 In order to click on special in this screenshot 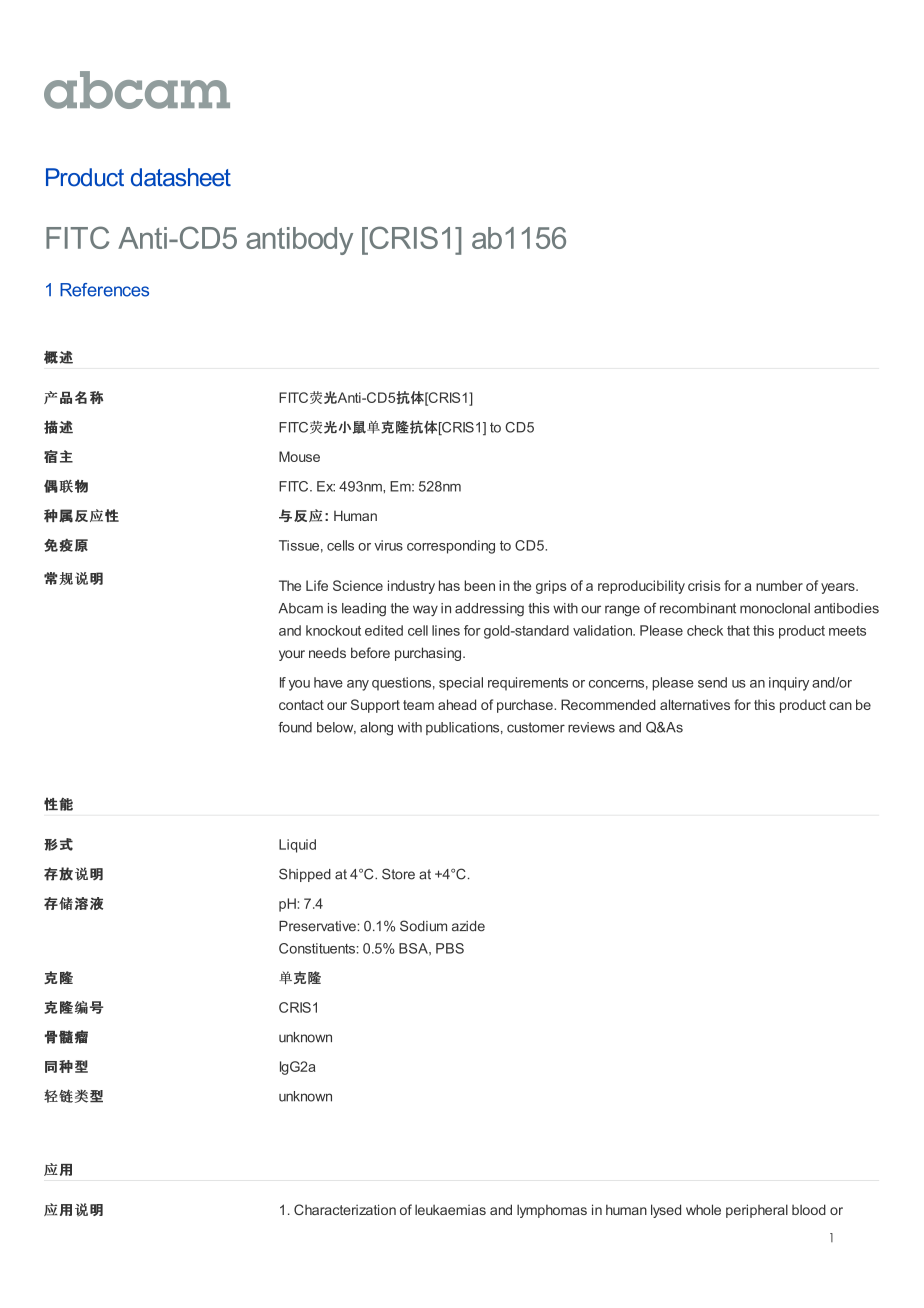, I will do `click(461, 684)`.
